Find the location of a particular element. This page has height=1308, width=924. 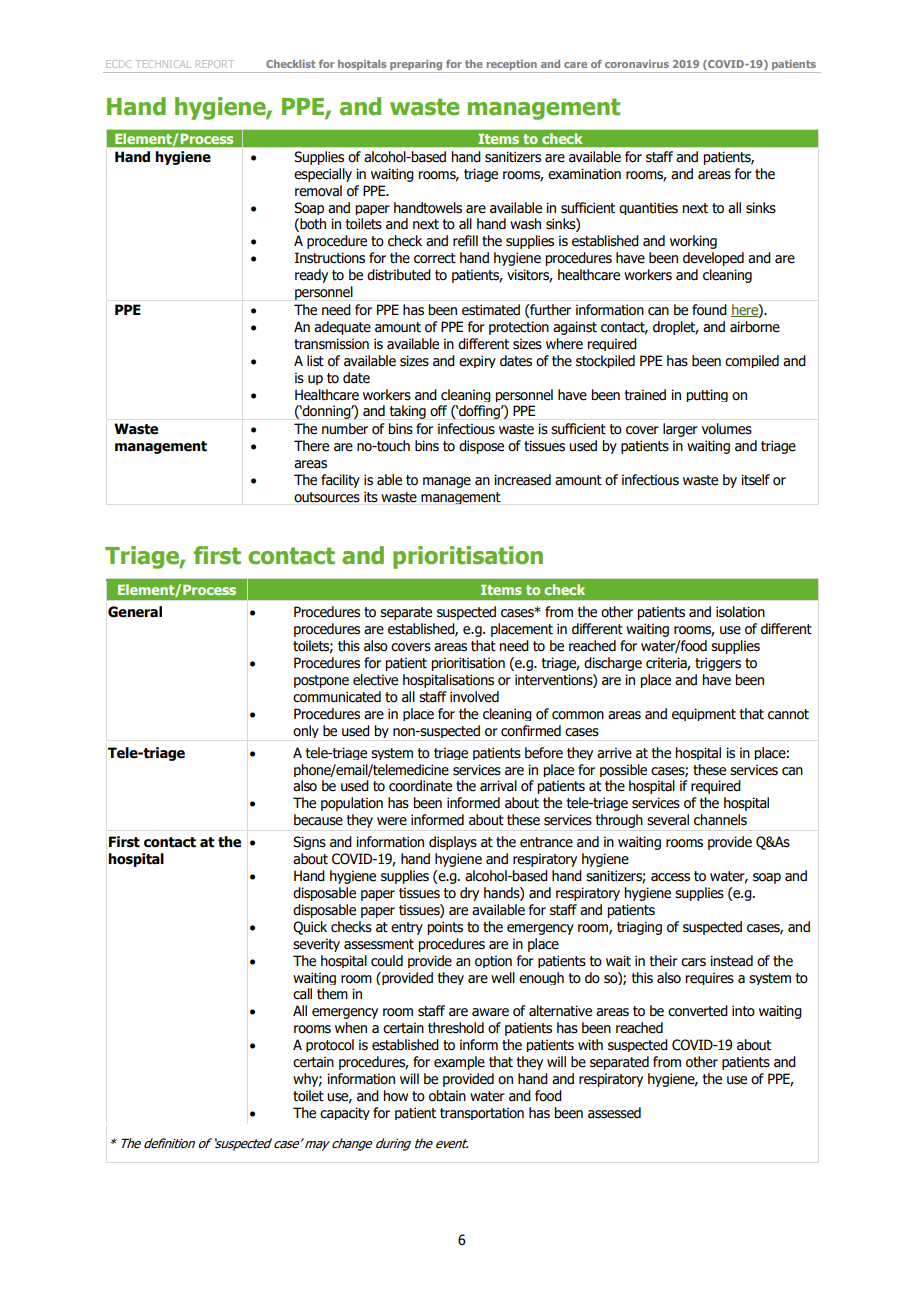

REPORT is located at coordinates (215, 64).
